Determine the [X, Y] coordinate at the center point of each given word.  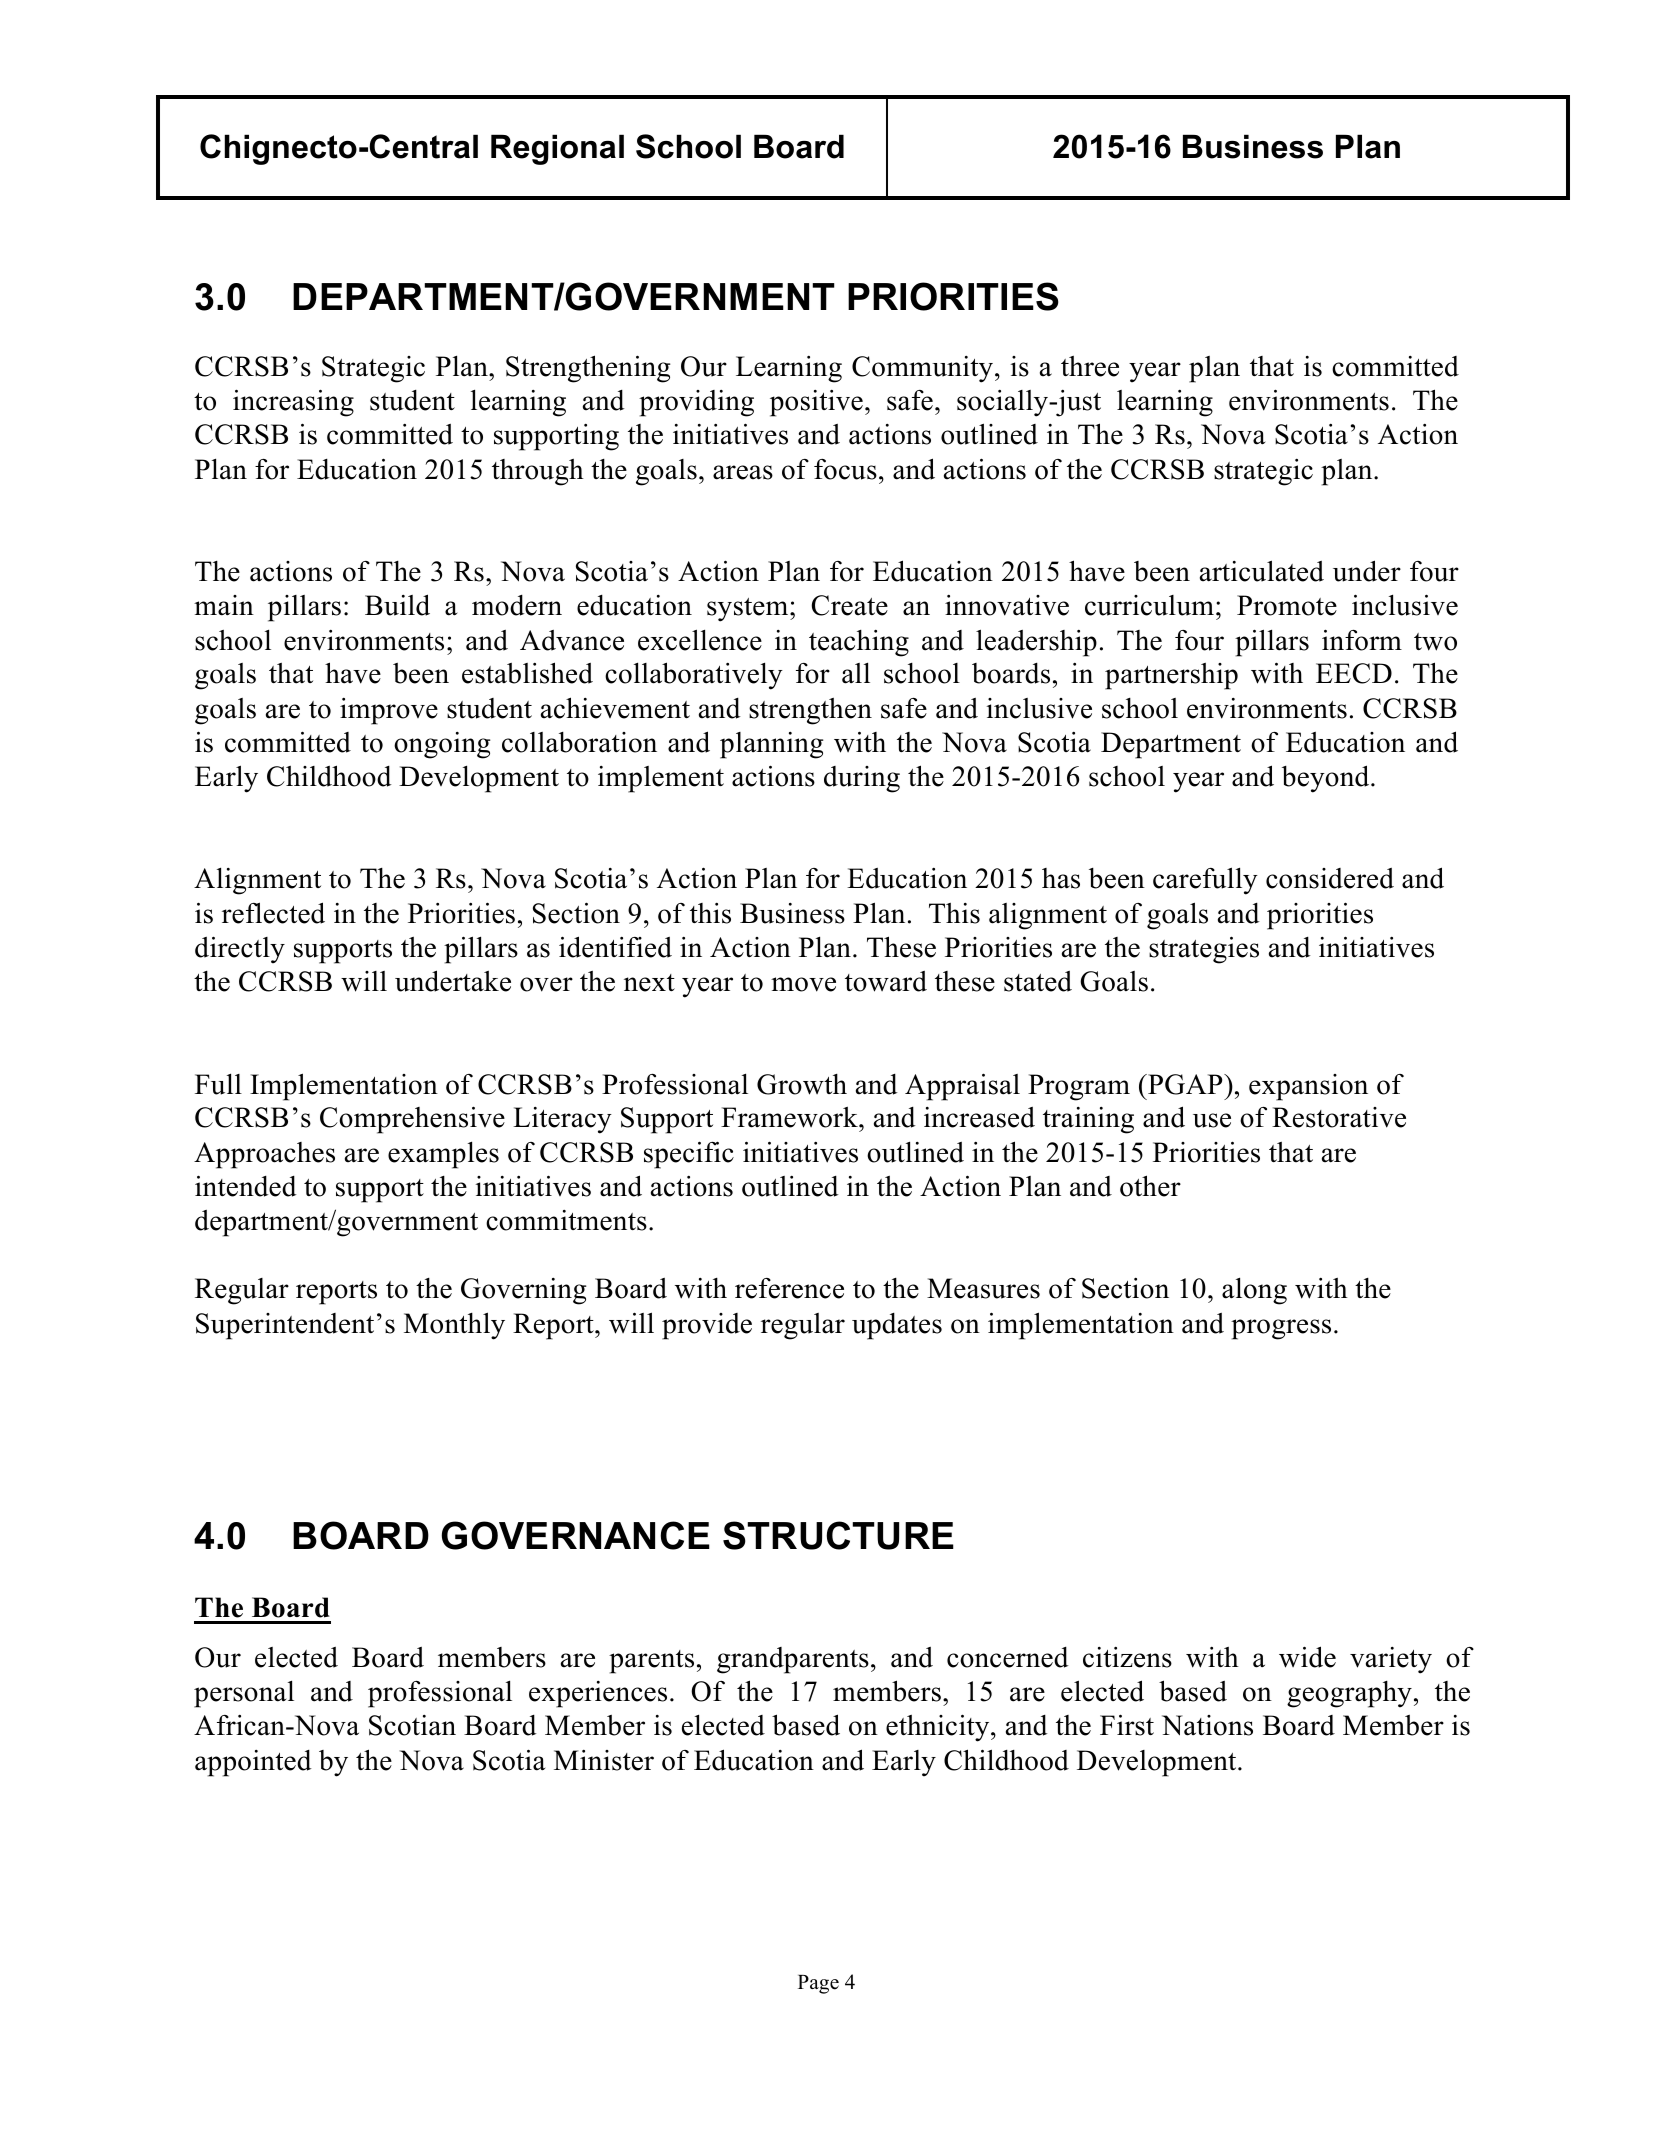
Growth [802, 1084]
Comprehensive [412, 1120]
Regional [557, 149]
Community [924, 369]
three [1090, 366]
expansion [1308, 1087]
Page [818, 1984]
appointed [253, 1763]
